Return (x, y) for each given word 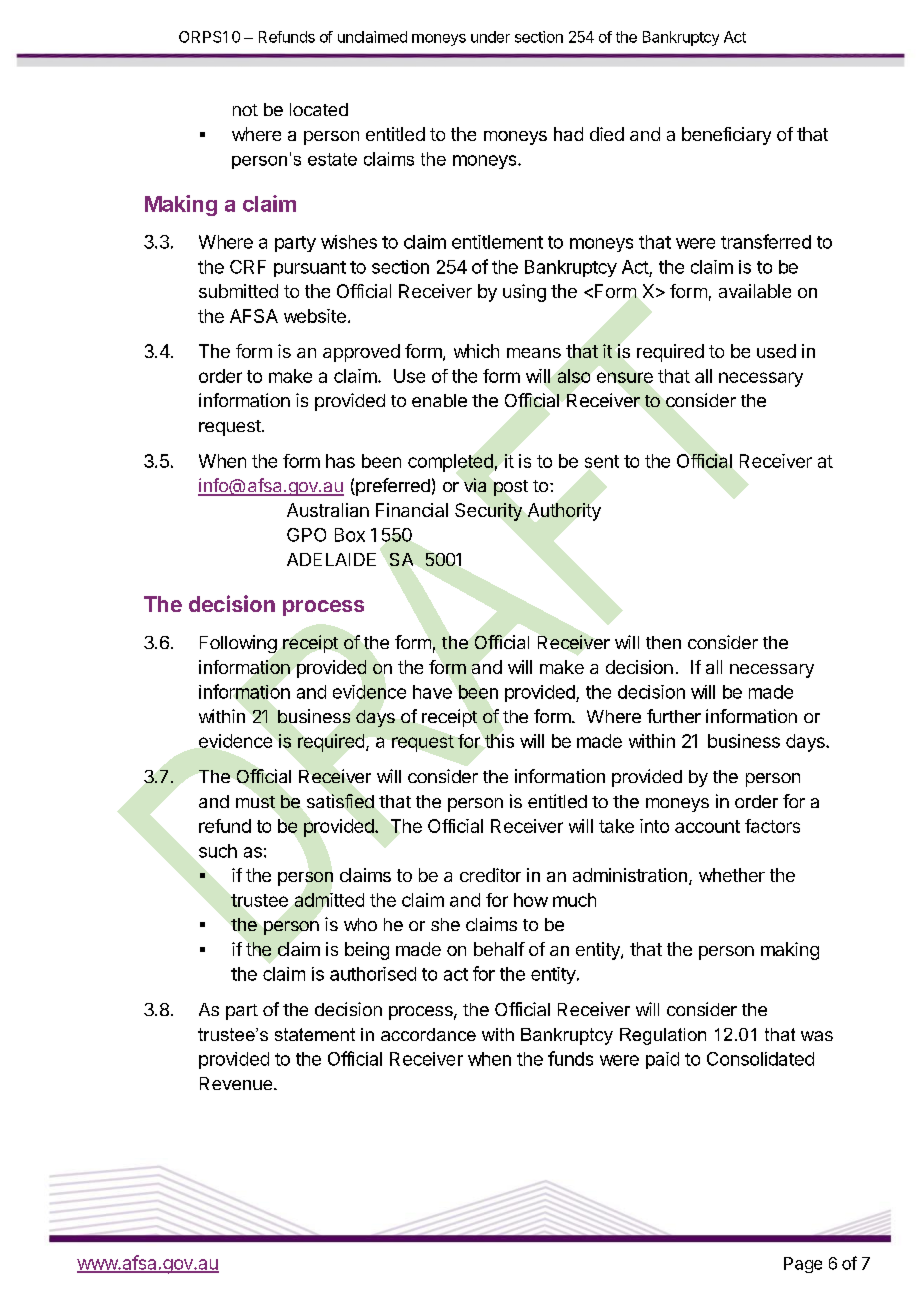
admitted (329, 900)
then (663, 642)
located (319, 109)
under (490, 37)
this (499, 741)
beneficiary (726, 136)
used (776, 351)
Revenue (237, 1083)
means (534, 353)
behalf (499, 949)
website (315, 316)
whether (732, 875)
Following (238, 644)
